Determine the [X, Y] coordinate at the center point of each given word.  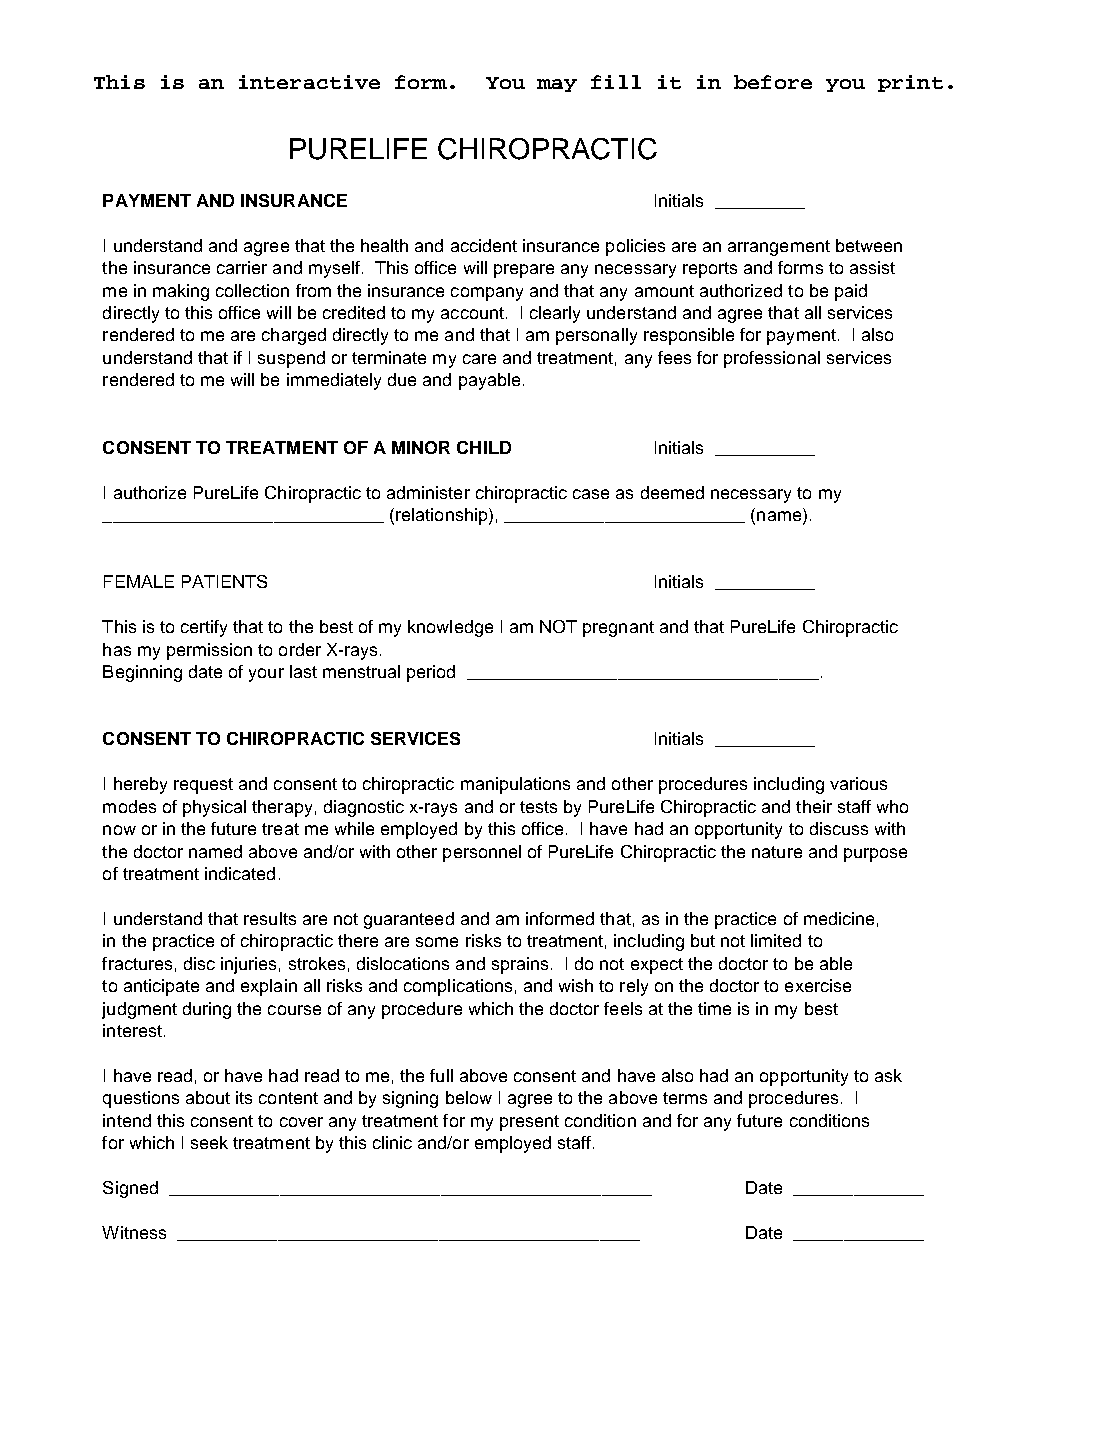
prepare [524, 271]
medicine [839, 918]
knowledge [450, 628]
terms [685, 1098]
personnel [482, 853]
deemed [672, 492]
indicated [240, 873]
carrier [242, 267]
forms [800, 267]
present [529, 1123]
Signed [130, 1189]
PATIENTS [224, 581]
